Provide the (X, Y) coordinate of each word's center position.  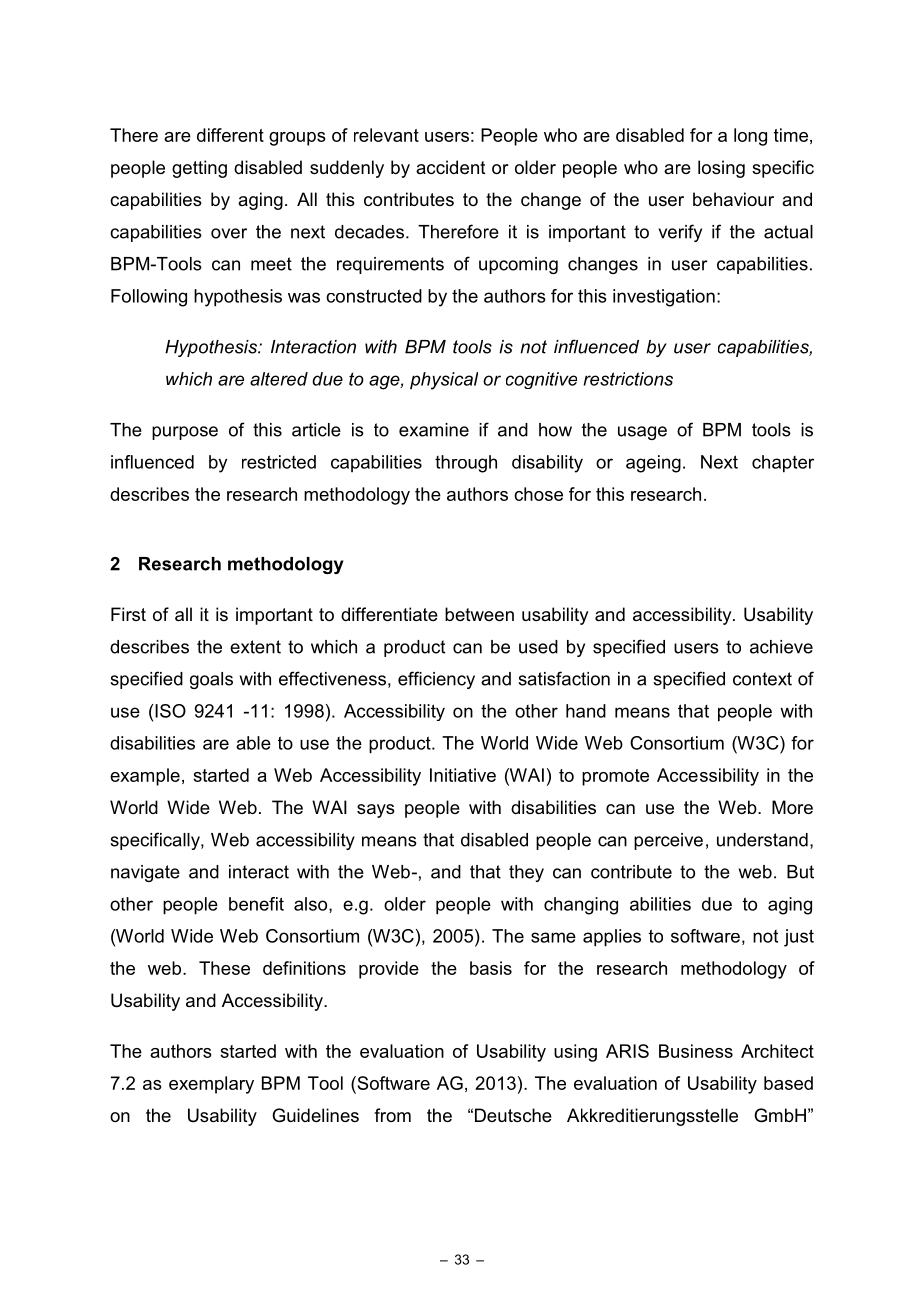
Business (696, 1051)
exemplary (211, 1085)
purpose (185, 433)
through (466, 464)
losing (721, 169)
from (392, 1115)
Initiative (463, 775)
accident (451, 167)
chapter (783, 464)
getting (199, 169)
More (792, 807)
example (145, 777)
